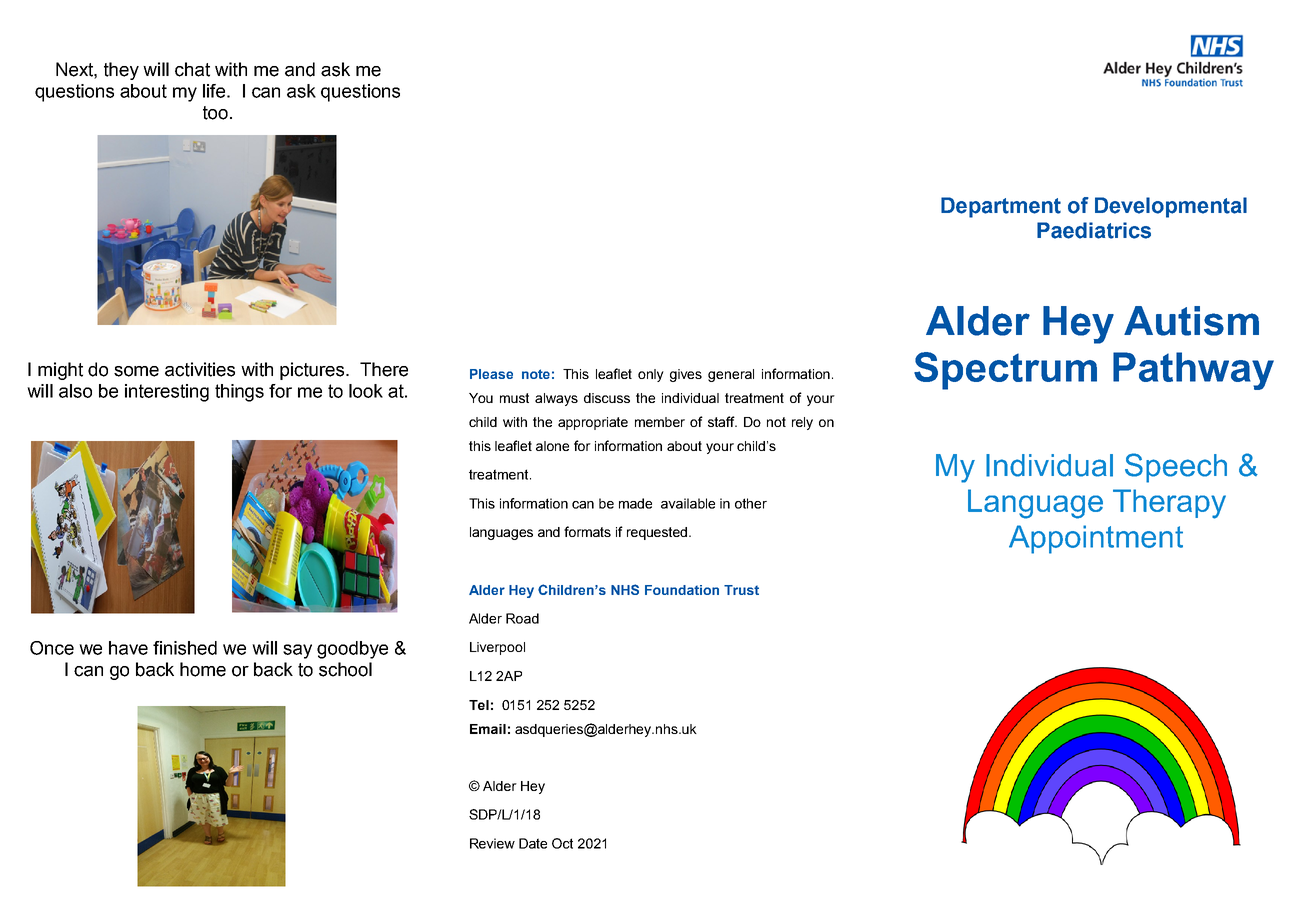 The height and width of the document is (924, 1308). I want to click on Speech, so click(1176, 468).
